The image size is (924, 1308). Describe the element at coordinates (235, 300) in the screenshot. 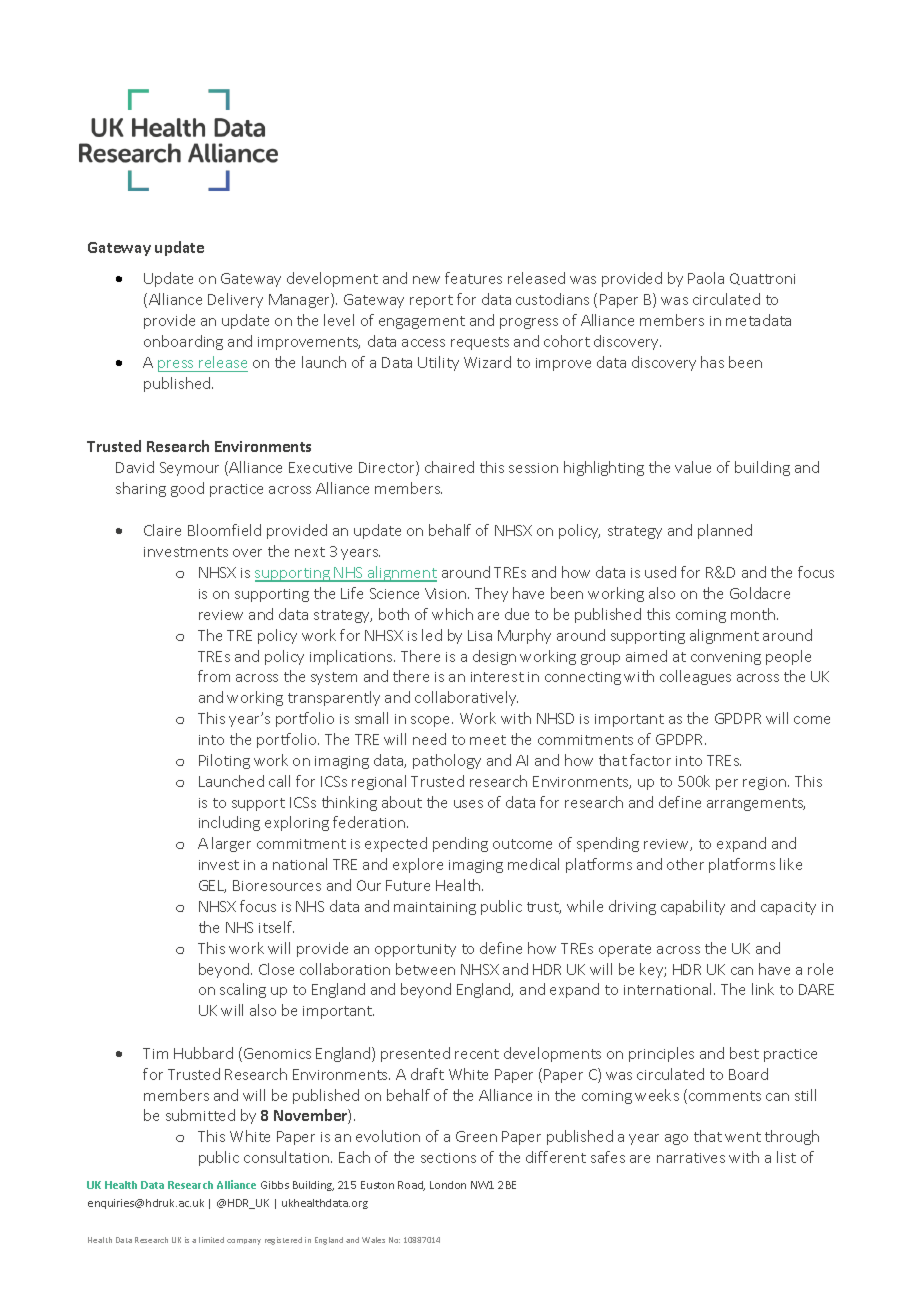

I see `Delivery` at that location.
